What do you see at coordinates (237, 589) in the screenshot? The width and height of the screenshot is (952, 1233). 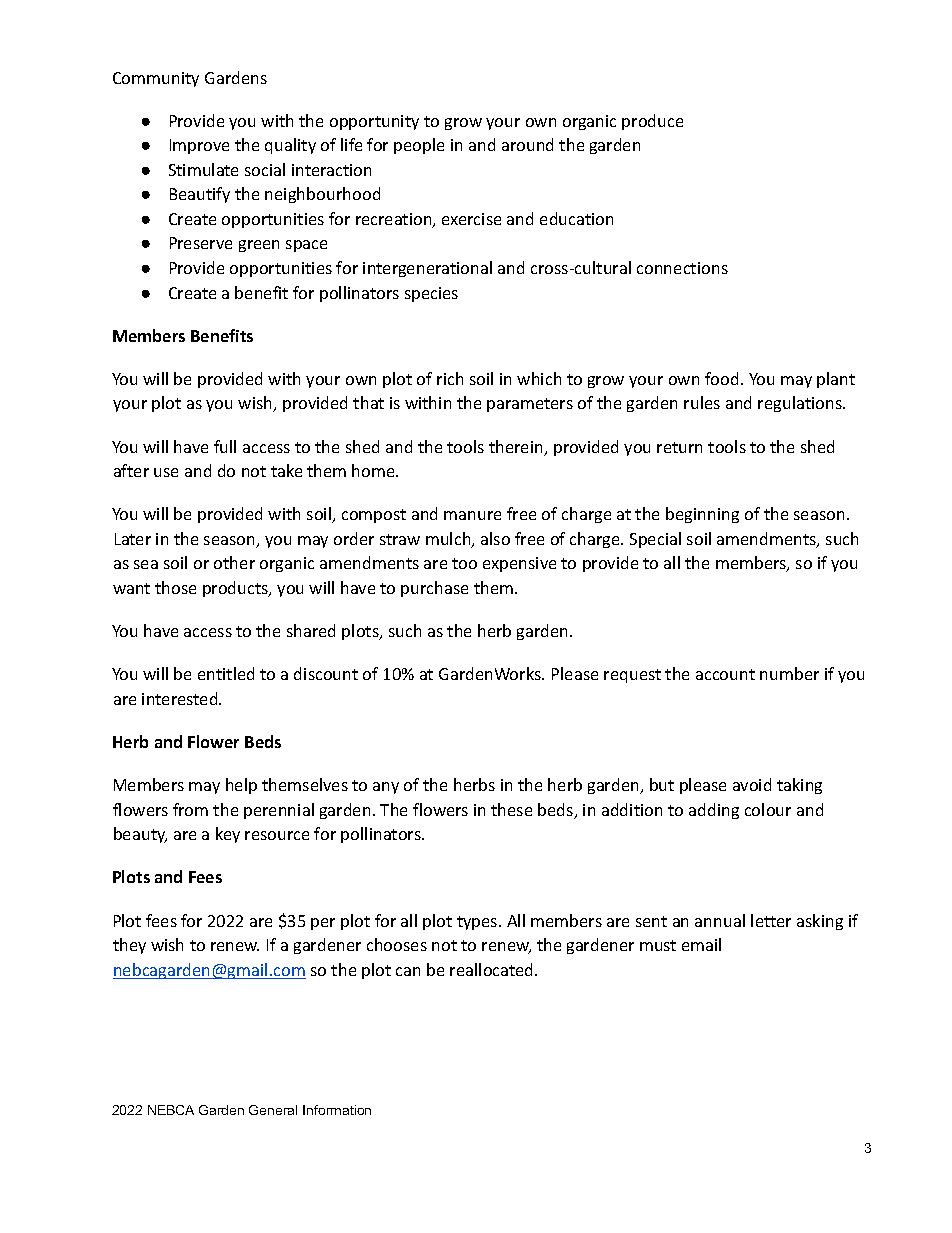 I see `products` at bounding box center [237, 589].
